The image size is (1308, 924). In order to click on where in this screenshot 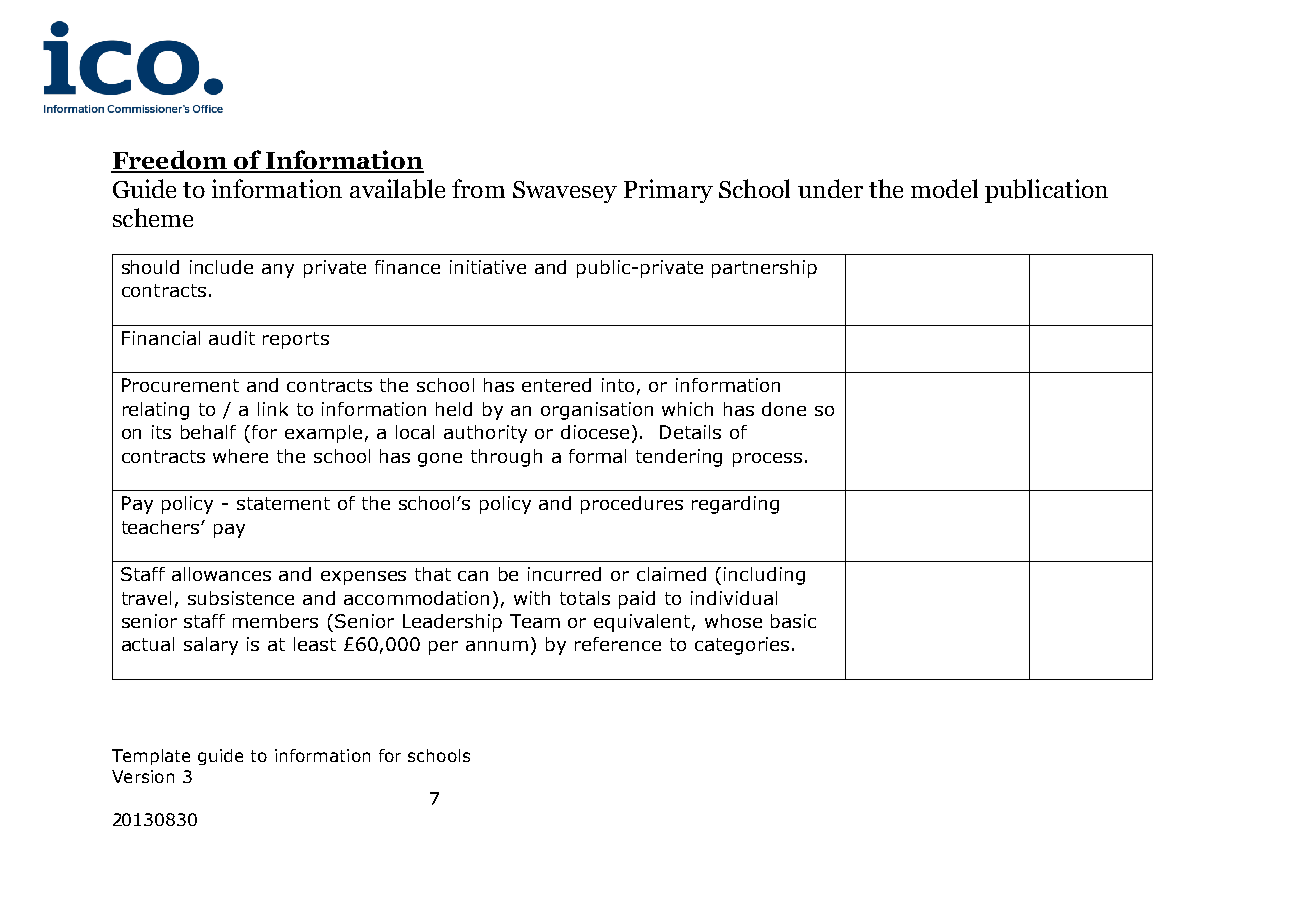, I will do `click(240, 456)`.
